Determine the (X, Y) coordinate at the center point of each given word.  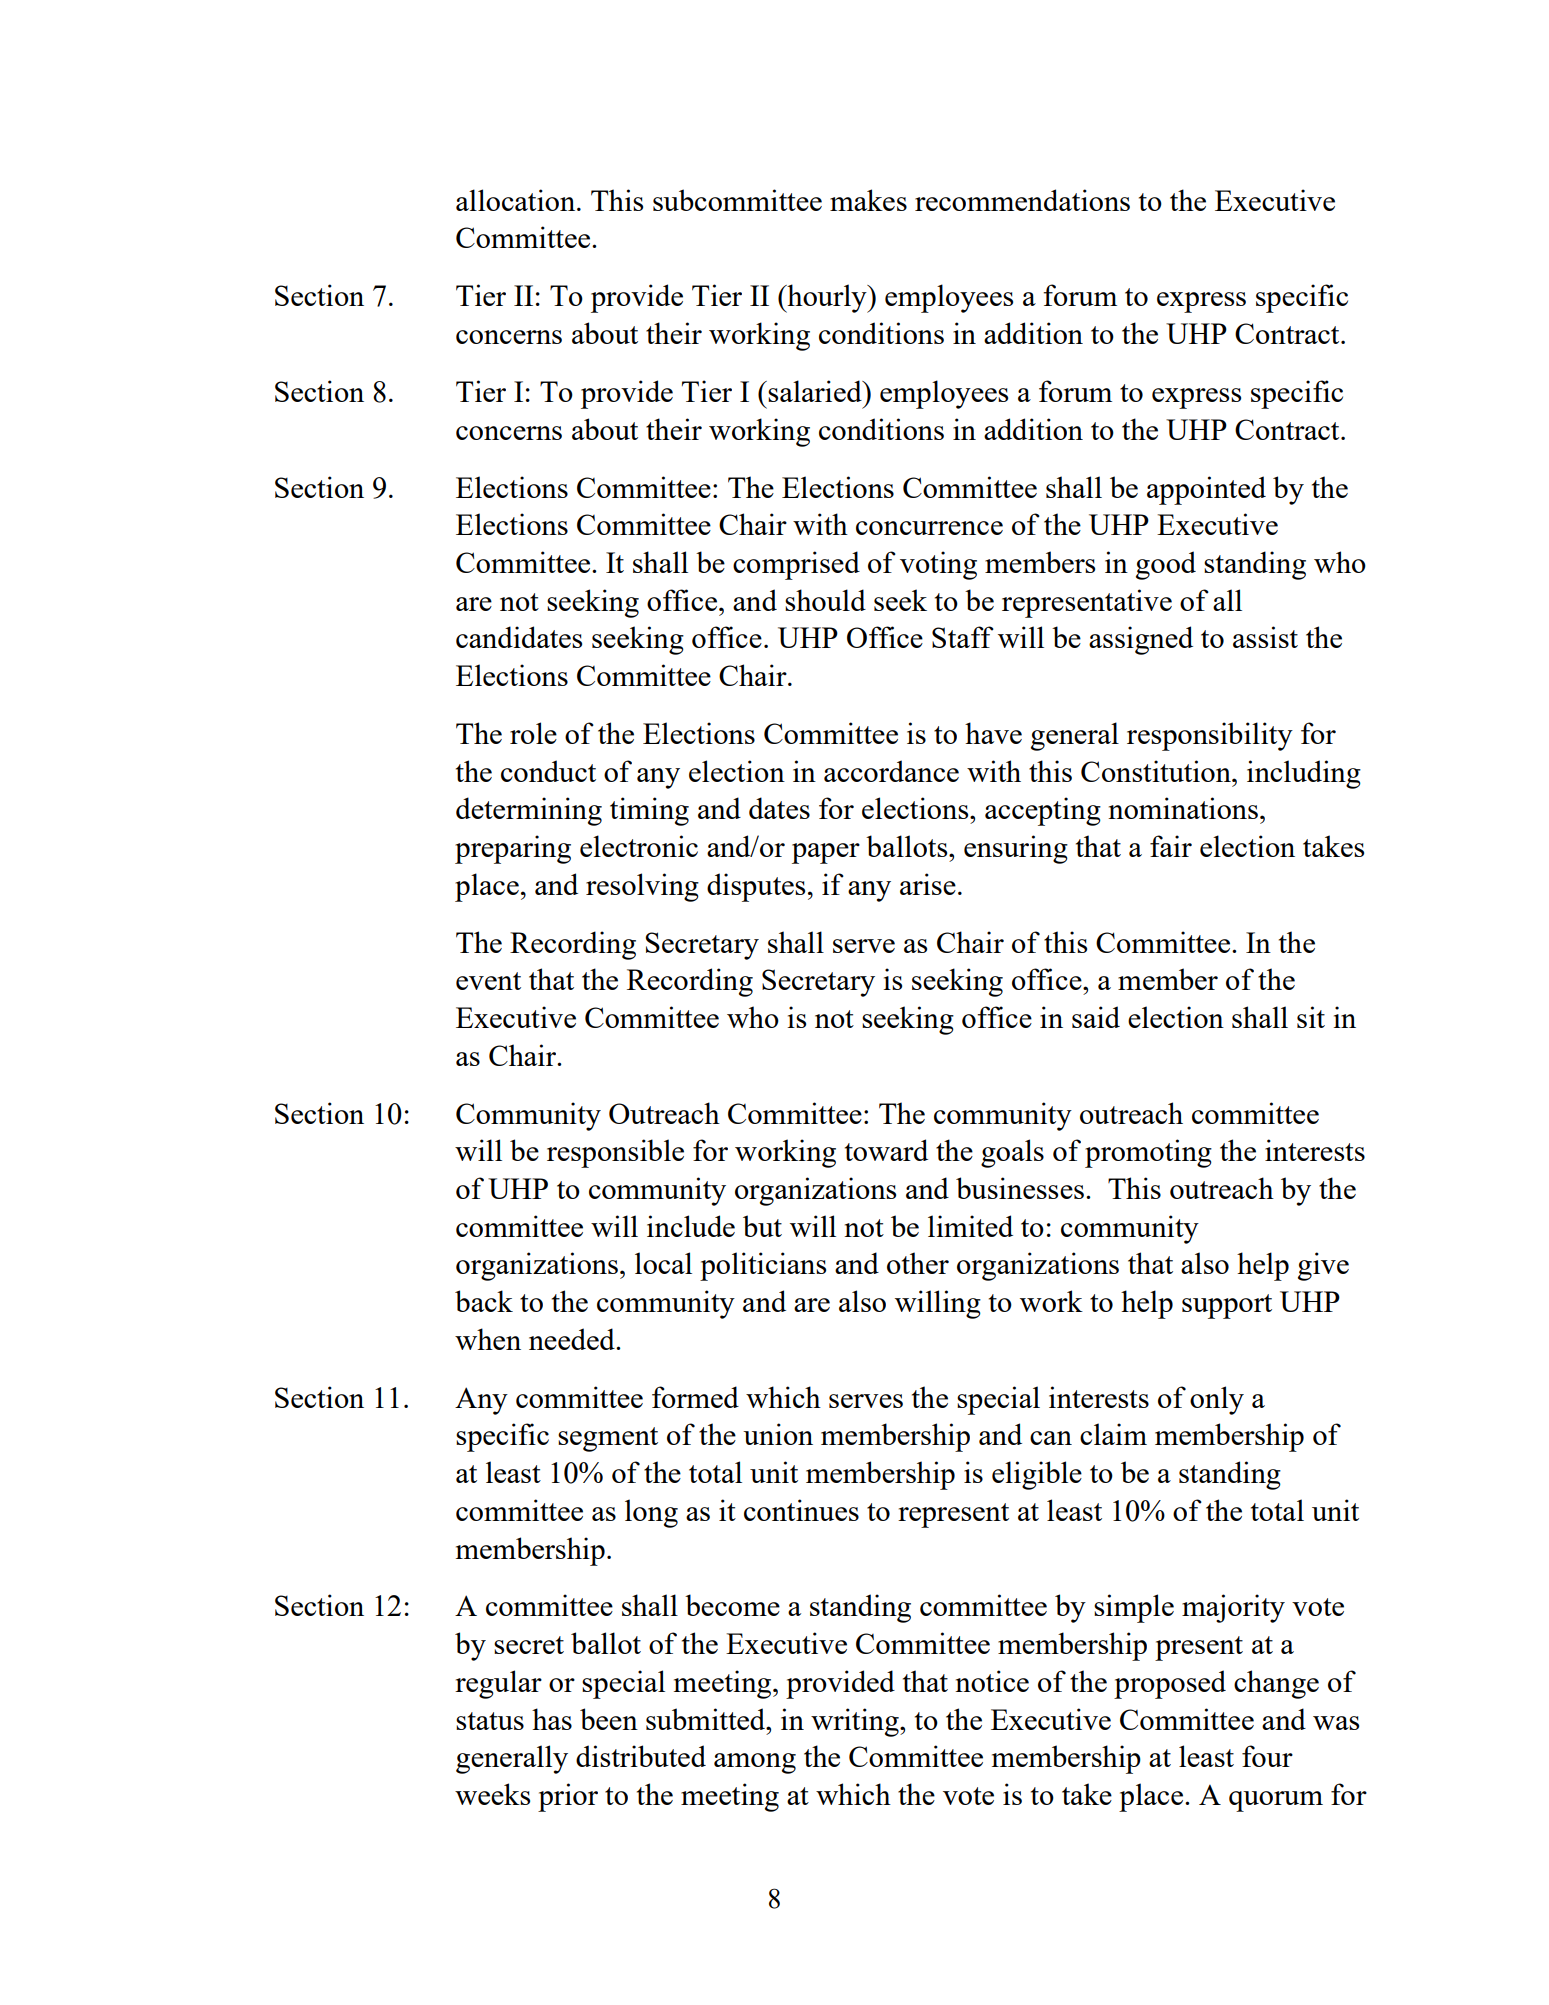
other (918, 1263)
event (488, 981)
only (1217, 1400)
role (533, 733)
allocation (517, 200)
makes (868, 200)
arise (928, 884)
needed (573, 1339)
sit (1311, 1017)
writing (856, 1722)
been (609, 1719)
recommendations (1022, 200)
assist (1265, 637)
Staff (963, 637)
